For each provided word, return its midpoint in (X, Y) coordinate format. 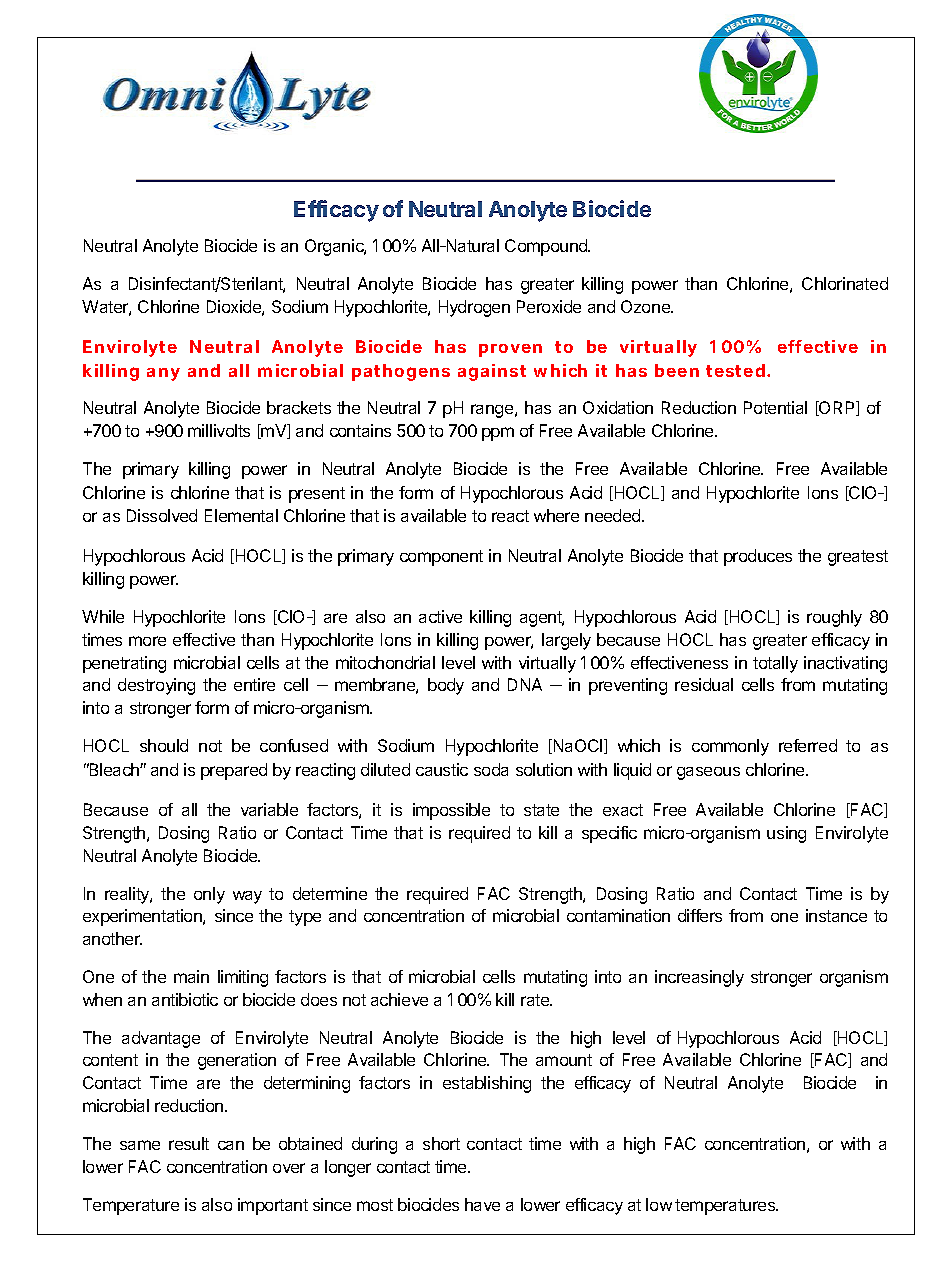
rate (536, 1000)
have (482, 1204)
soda (491, 769)
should (164, 745)
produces (758, 557)
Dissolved (162, 515)
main (191, 976)
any (163, 374)
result (189, 1143)
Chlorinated (845, 283)
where (556, 515)
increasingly (699, 978)
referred (808, 745)
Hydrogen (474, 308)
